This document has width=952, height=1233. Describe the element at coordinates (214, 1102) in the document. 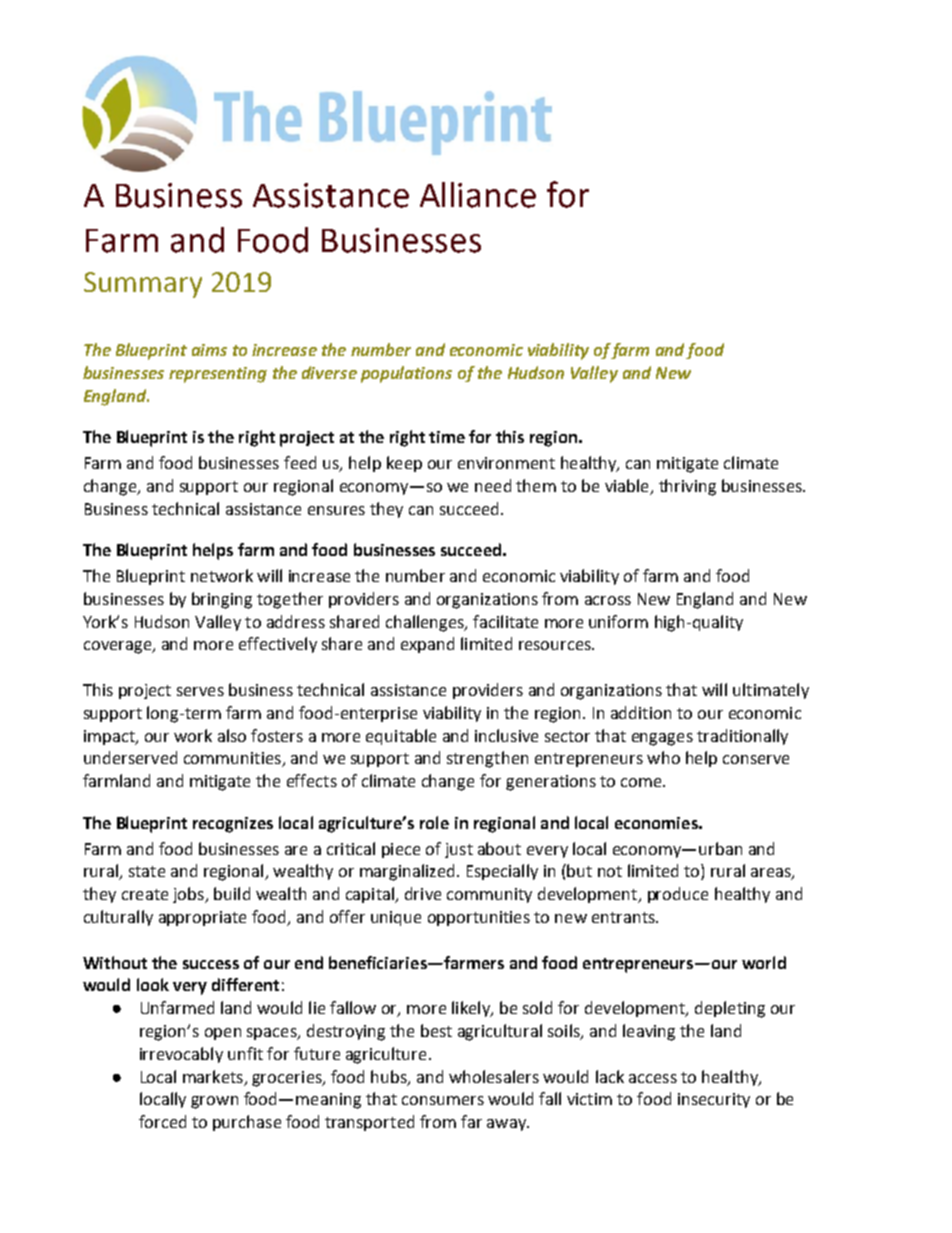

I see `grown` at that location.
